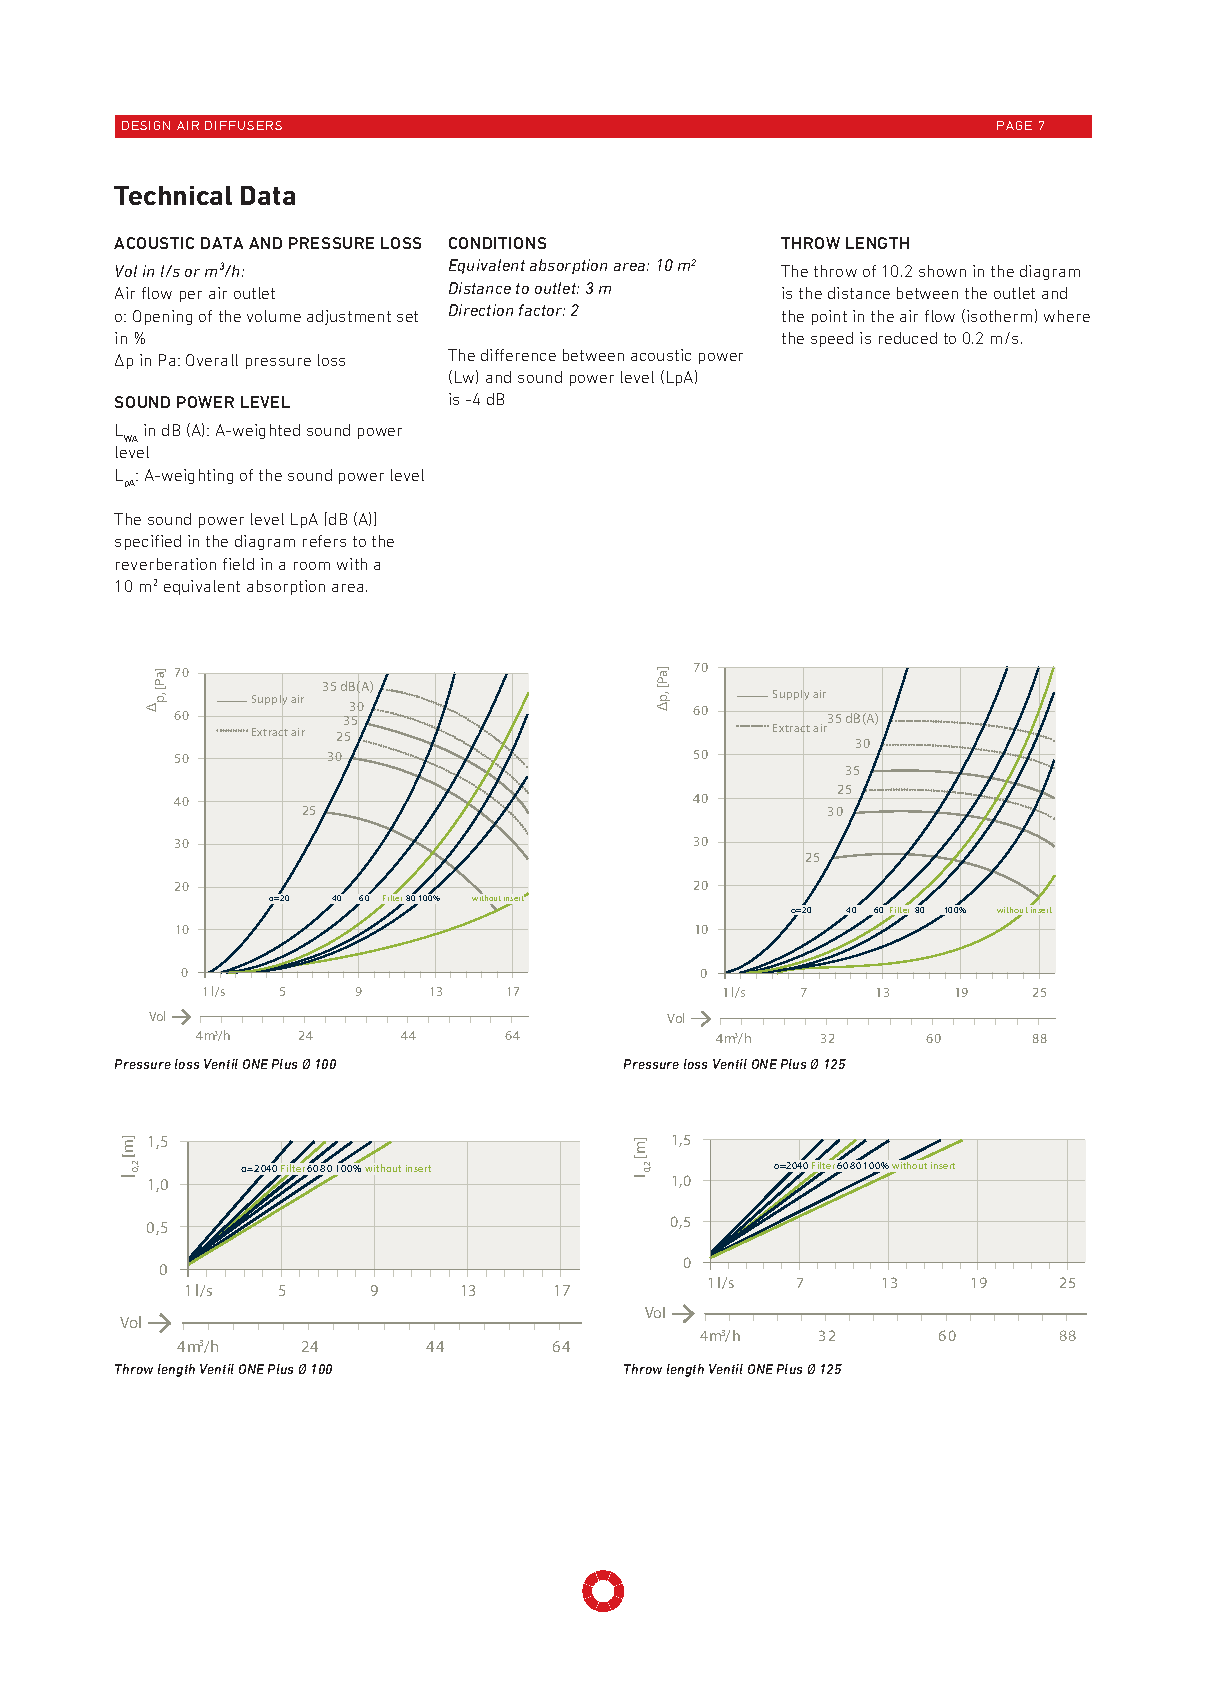 The image size is (1207, 1707). What do you see at coordinates (212, 360) in the screenshot?
I see `Overall` at bounding box center [212, 360].
